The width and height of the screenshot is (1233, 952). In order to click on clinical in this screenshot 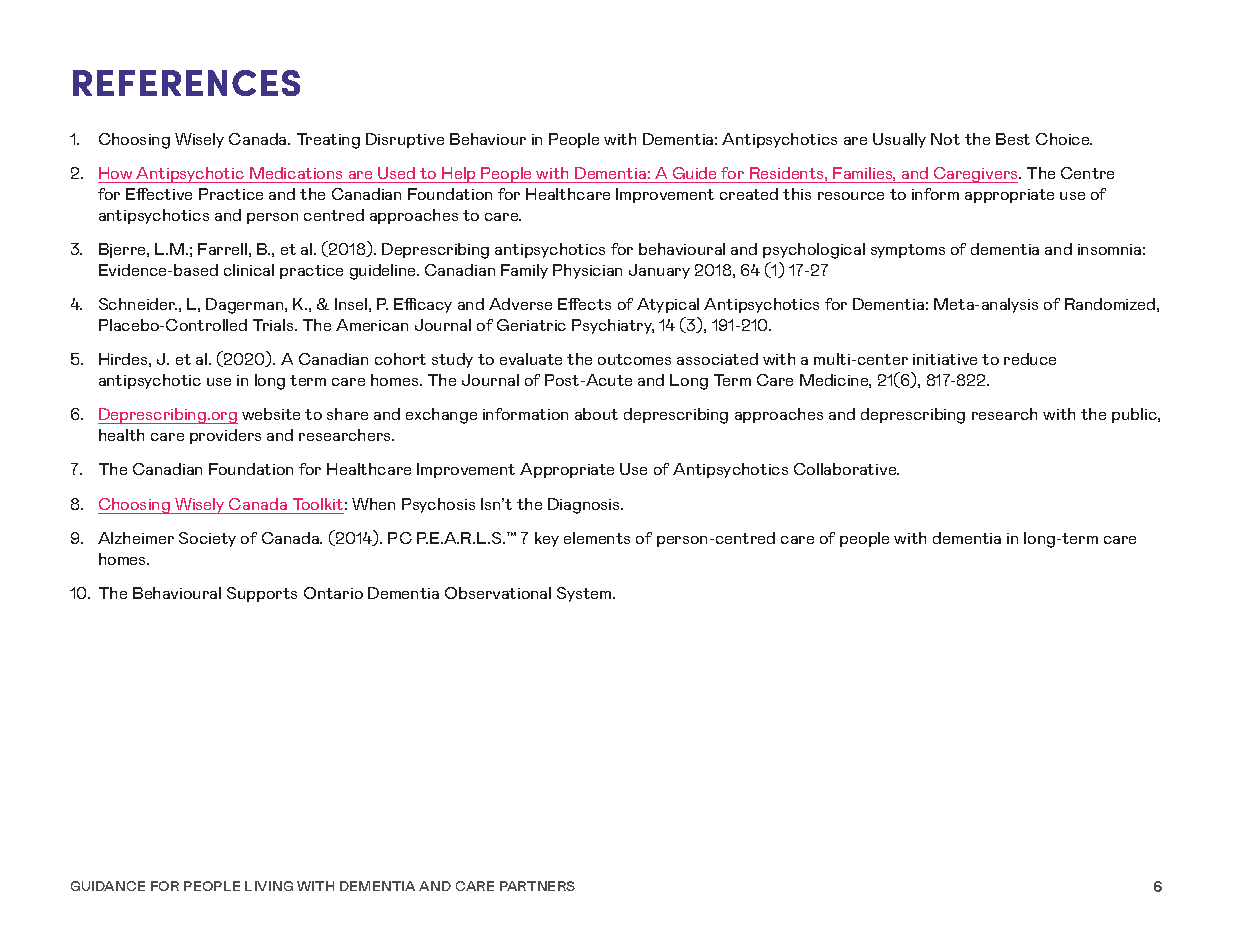, I will do `click(249, 270)`.
